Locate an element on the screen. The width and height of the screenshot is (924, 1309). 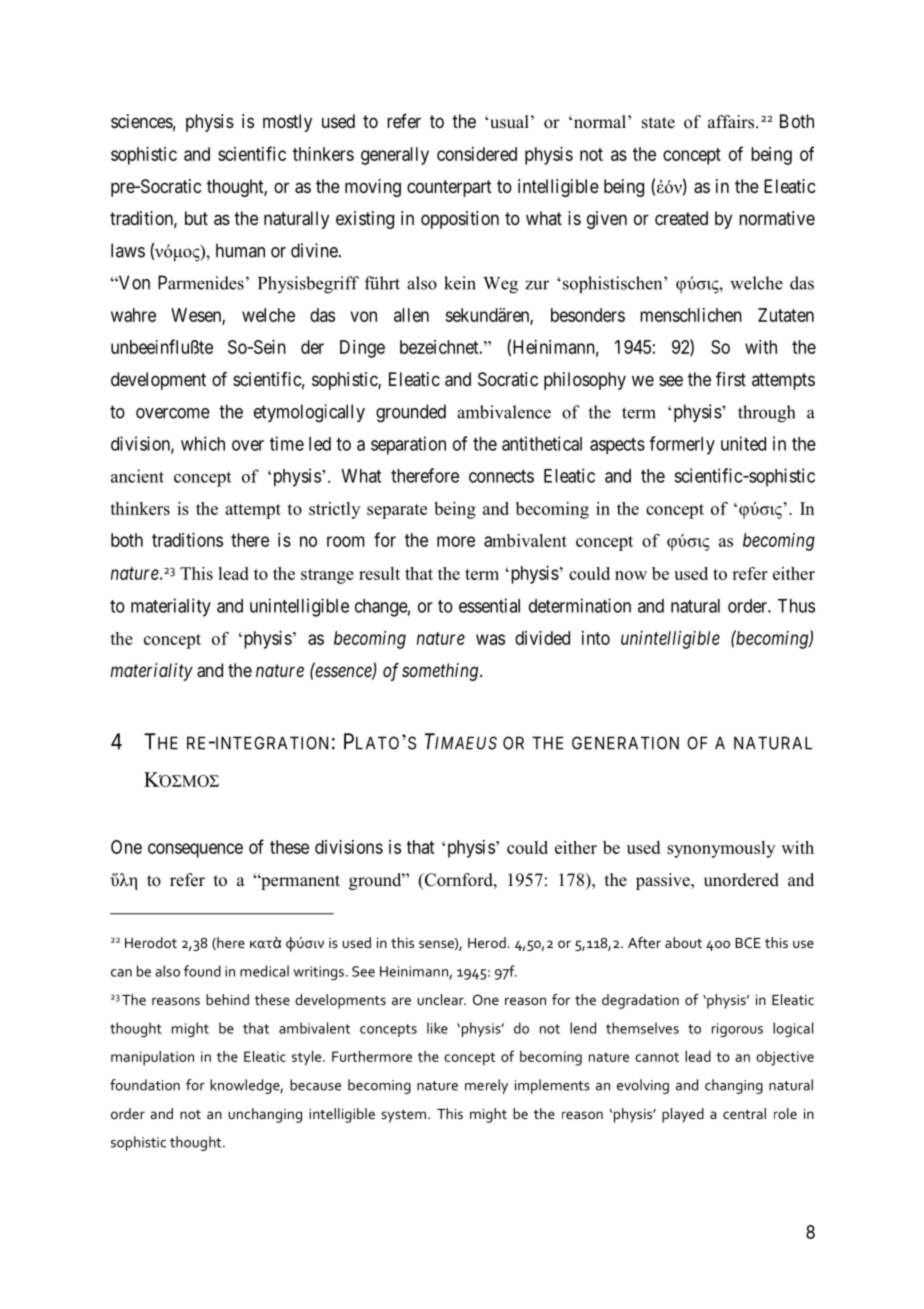
formerly is located at coordinates (682, 445).
